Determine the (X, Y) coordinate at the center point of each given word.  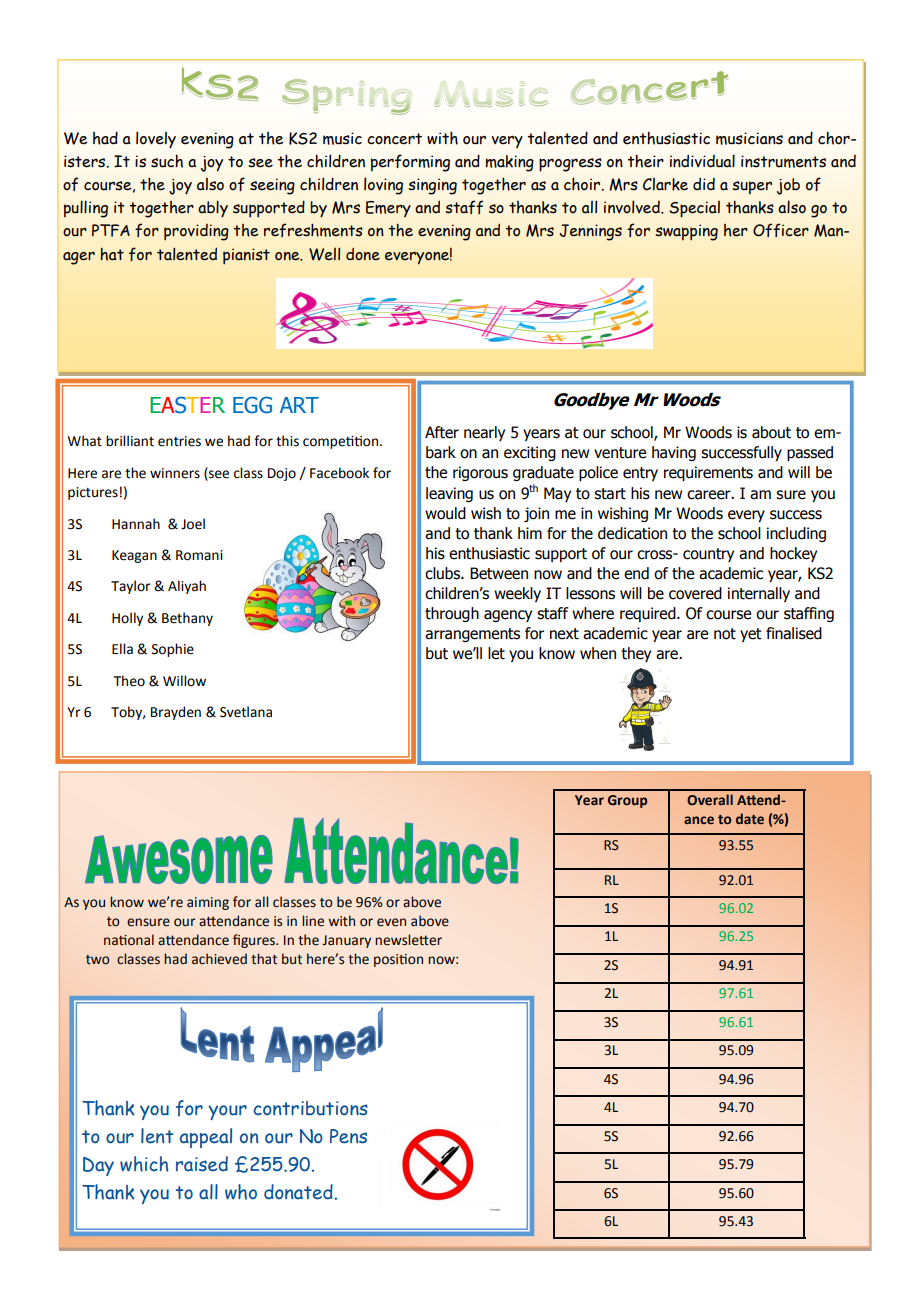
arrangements (472, 635)
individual (702, 161)
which (144, 1164)
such (167, 161)
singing (432, 186)
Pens (348, 1136)
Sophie (173, 650)
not (725, 634)
